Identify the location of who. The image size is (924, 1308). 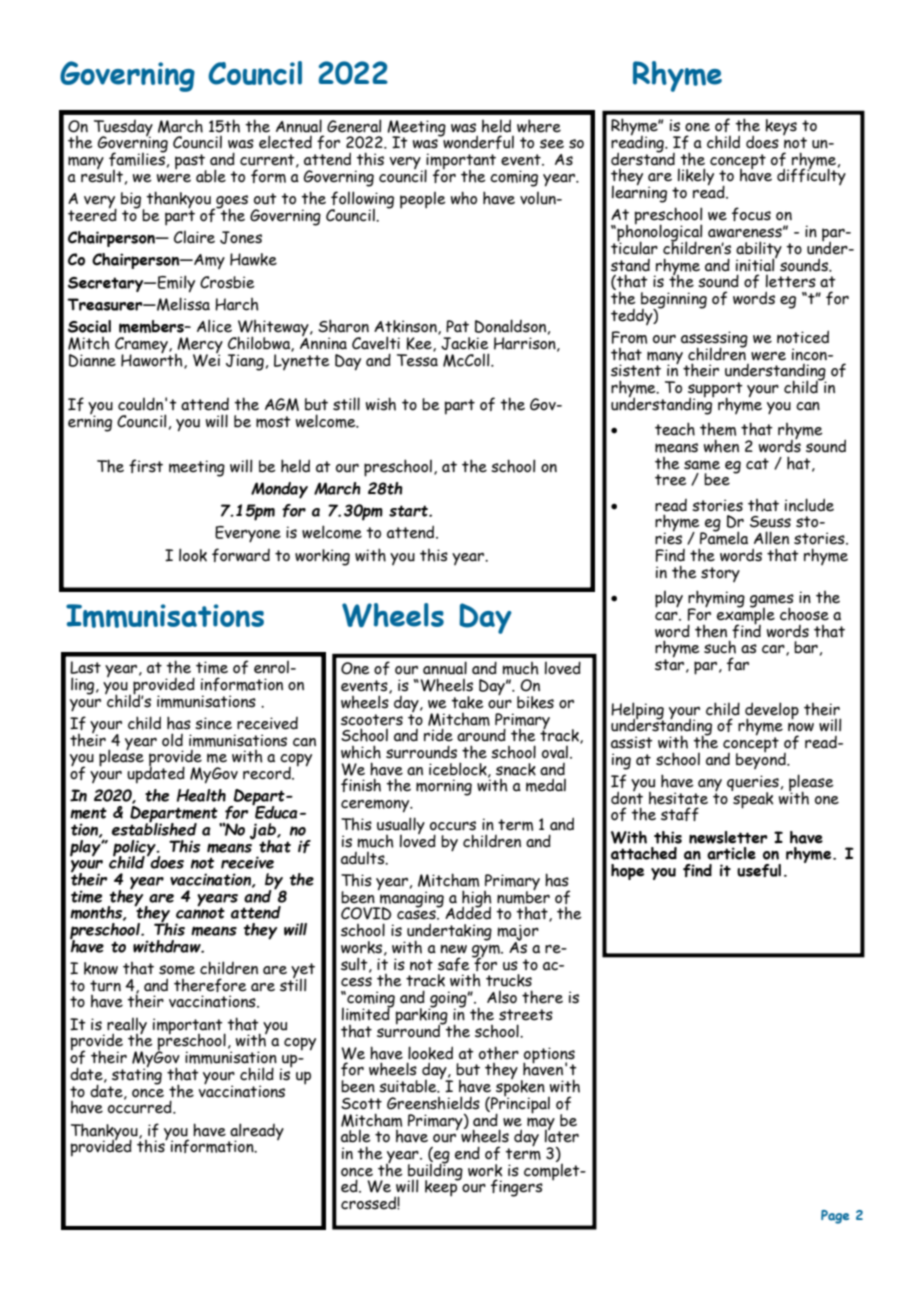
(464, 198).
